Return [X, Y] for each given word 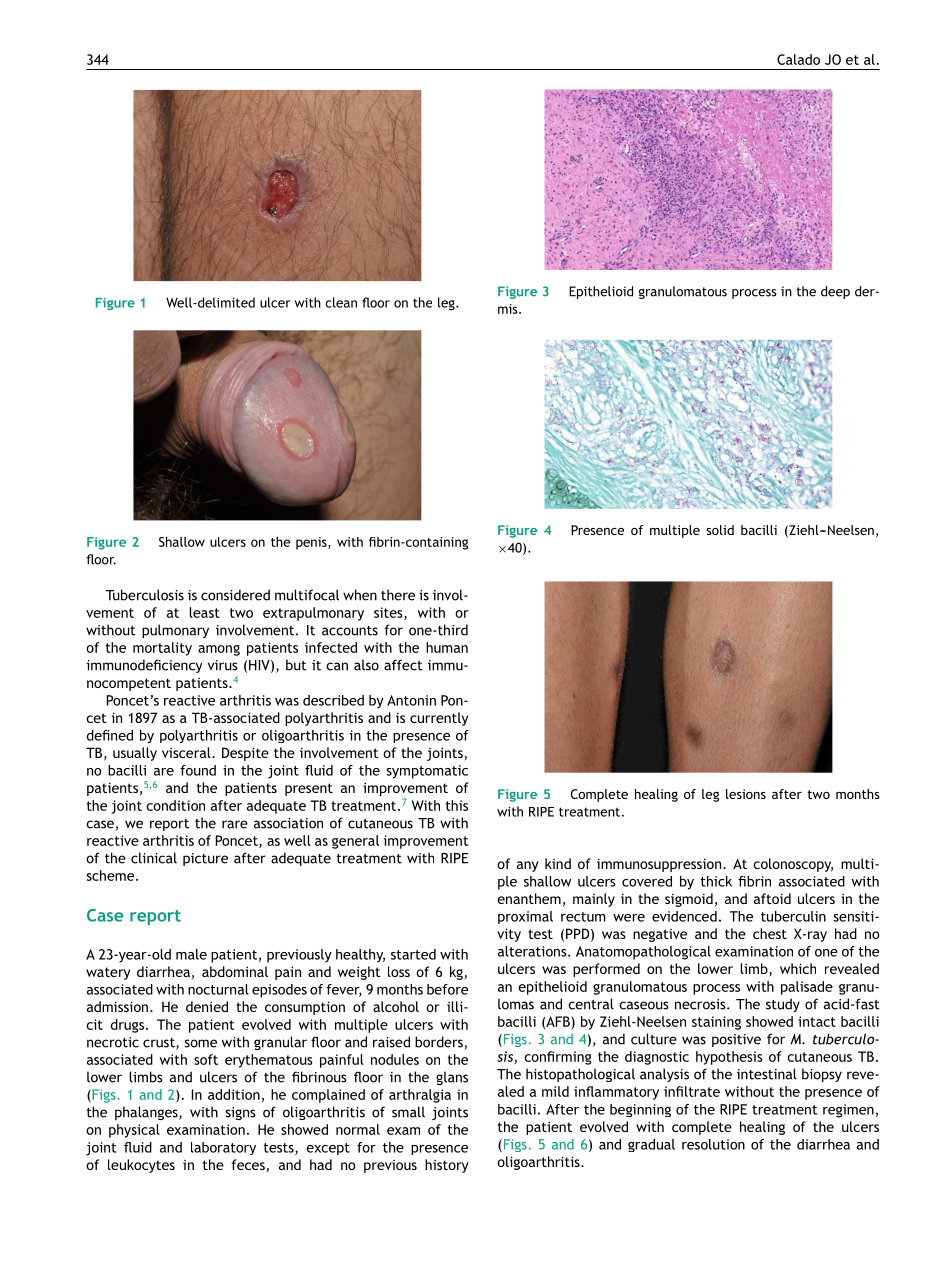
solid [720, 530]
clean [341, 302]
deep [835, 292]
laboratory [223, 1148]
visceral [187, 752]
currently [439, 719]
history [447, 1166]
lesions [746, 794]
